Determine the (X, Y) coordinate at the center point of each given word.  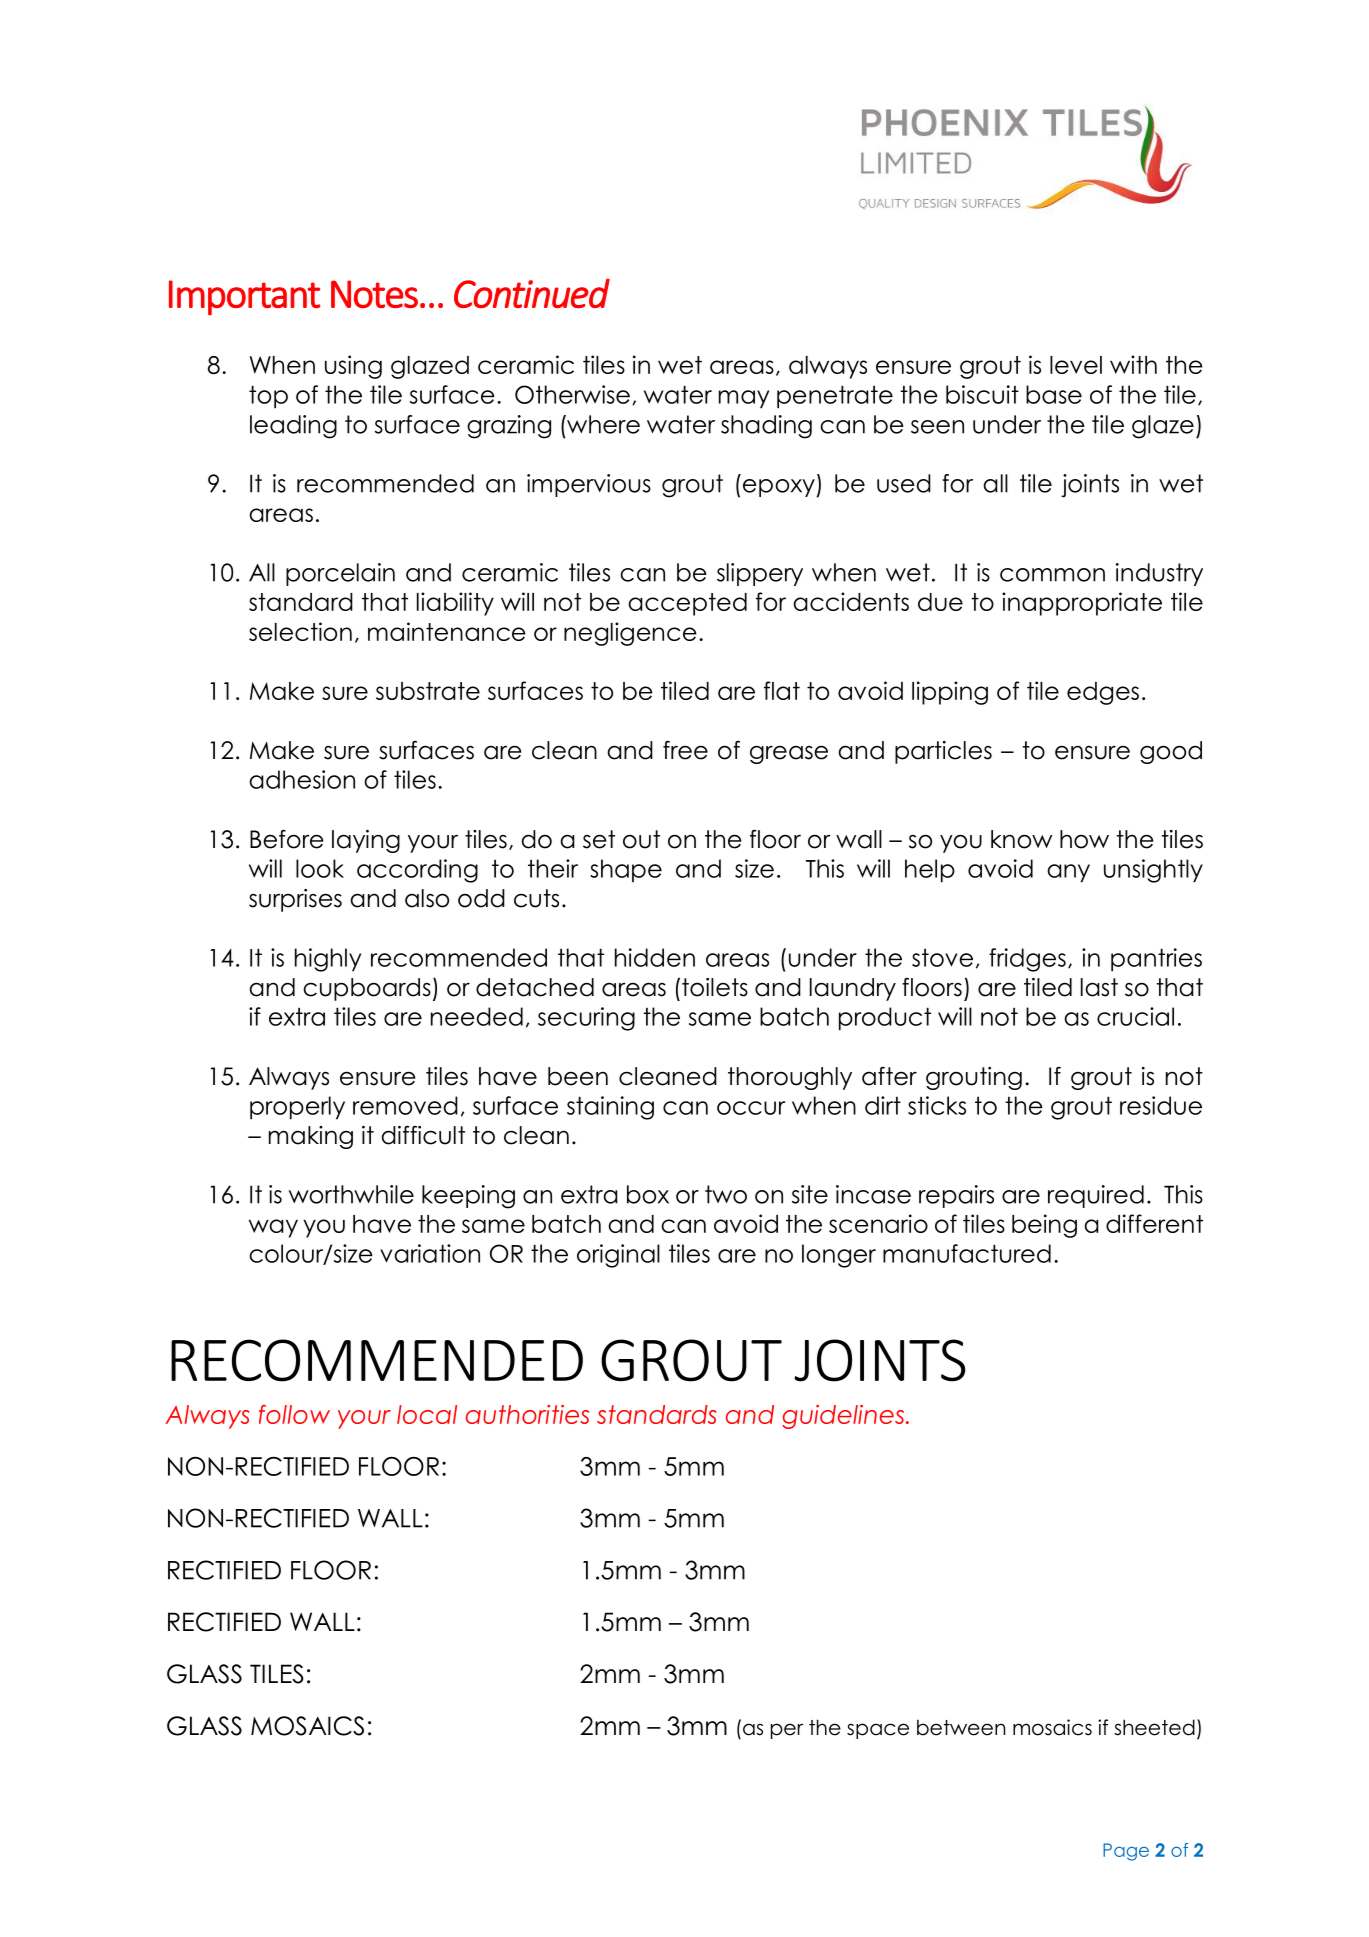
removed (405, 1105)
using (353, 367)
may (744, 399)
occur (751, 1108)
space (878, 1731)
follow (294, 1414)
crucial (1135, 1016)
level (1076, 365)
